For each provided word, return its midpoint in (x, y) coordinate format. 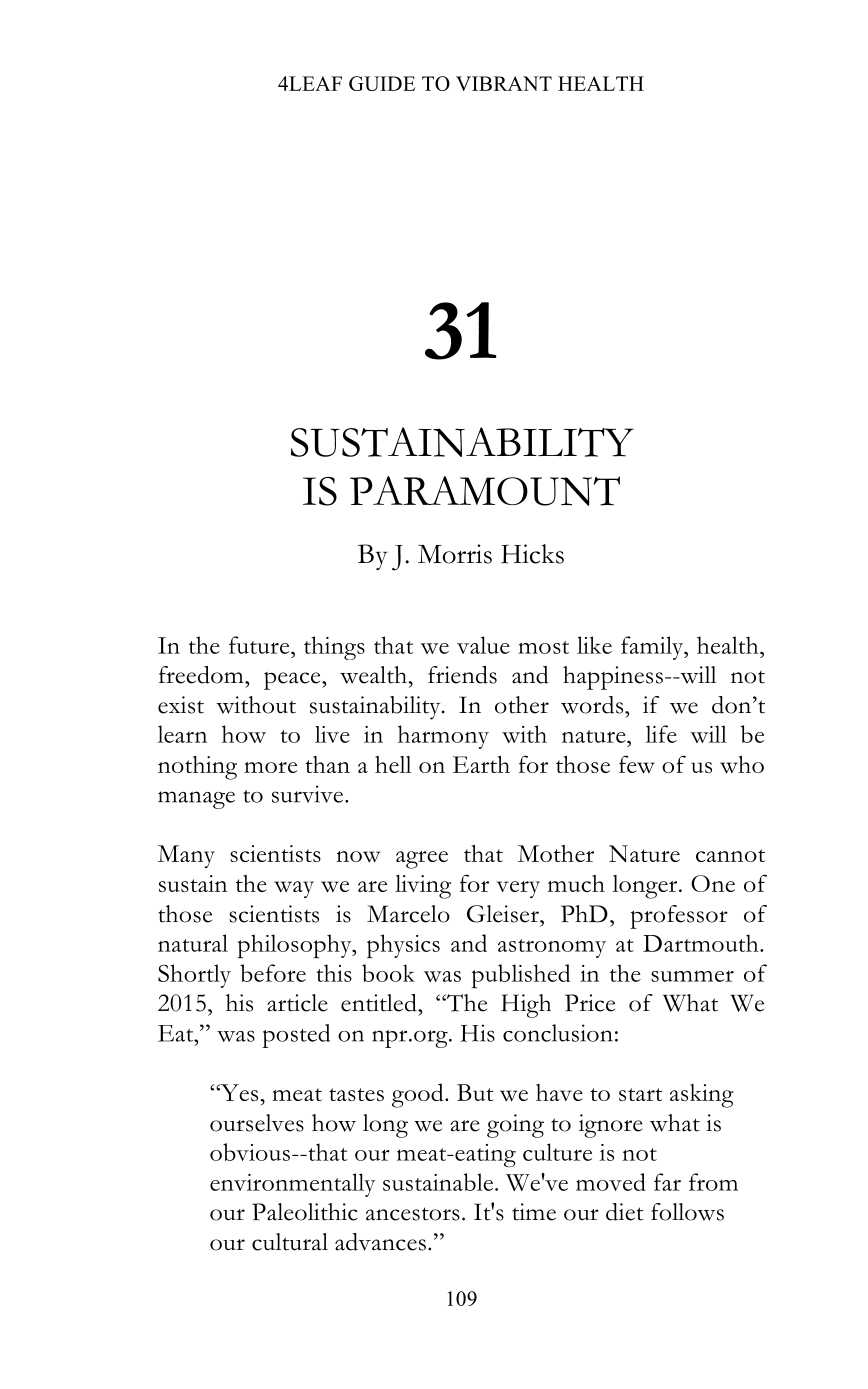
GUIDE (382, 83)
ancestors (413, 1214)
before (273, 973)
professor (679, 917)
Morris (455, 554)
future (260, 645)
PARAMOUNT (485, 491)
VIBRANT (504, 83)
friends (462, 675)
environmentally (292, 1185)
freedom (202, 675)
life (661, 734)
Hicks (532, 554)
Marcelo (408, 914)
